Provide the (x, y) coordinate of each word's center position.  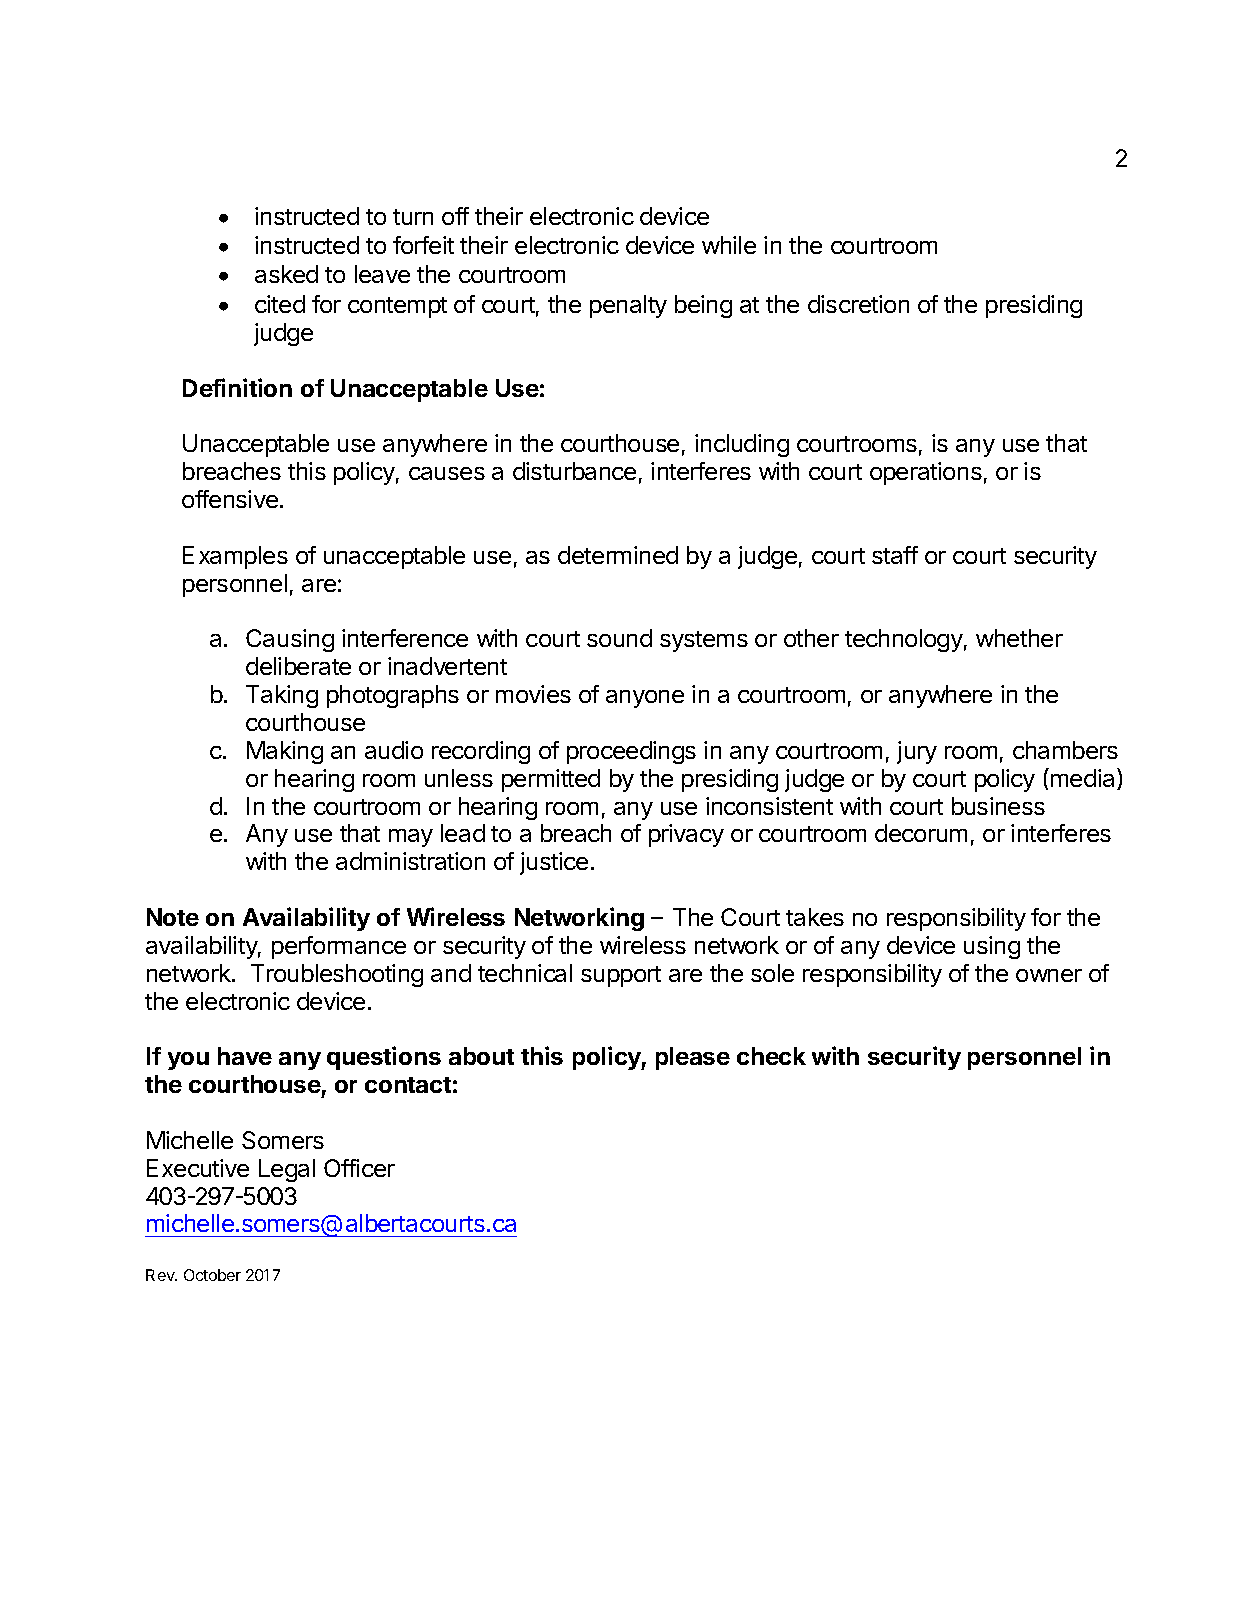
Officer (359, 1168)
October (212, 1275)
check (771, 1056)
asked (286, 274)
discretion (858, 304)
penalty (628, 306)
